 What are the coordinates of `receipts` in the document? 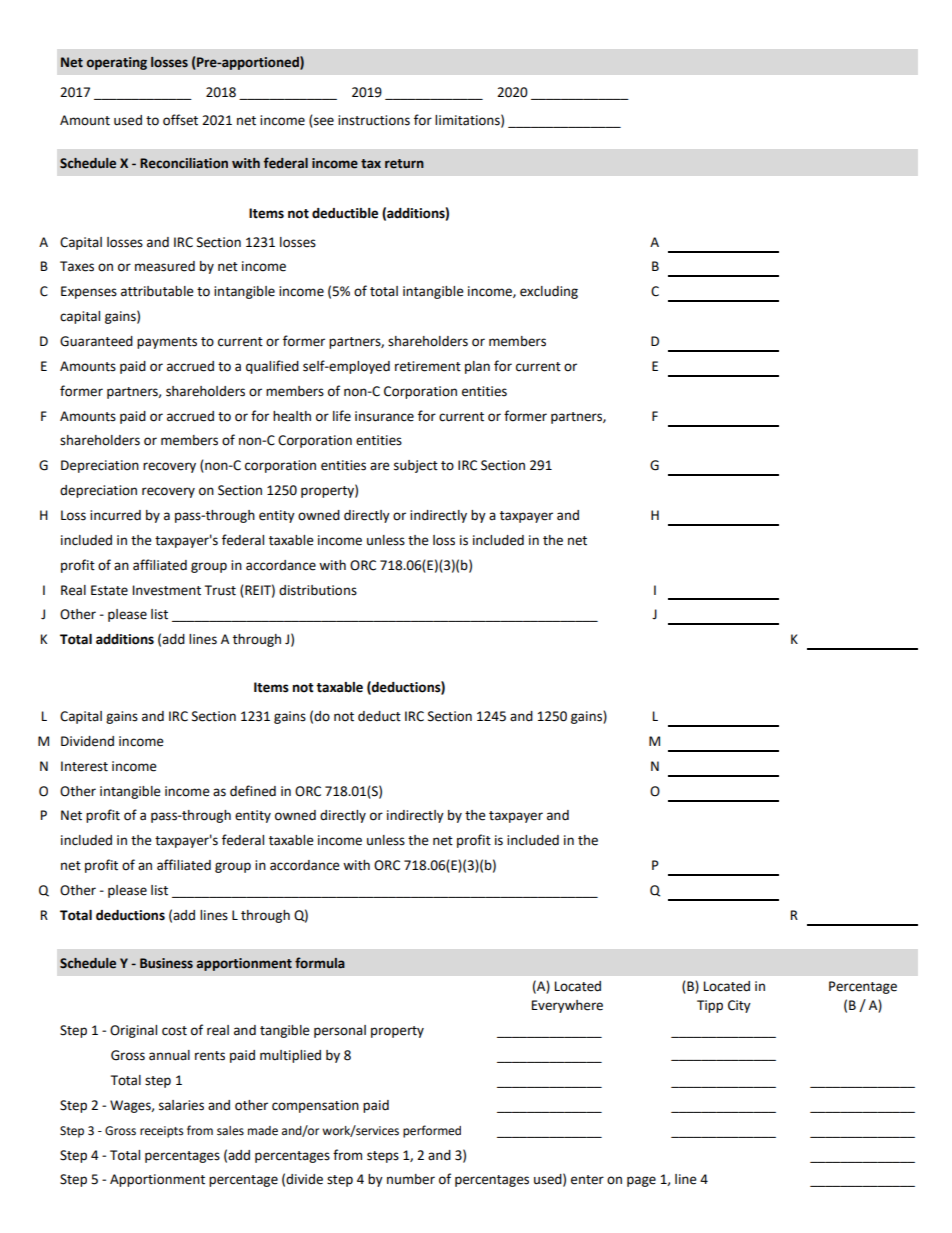 It's located at (161, 1132).
